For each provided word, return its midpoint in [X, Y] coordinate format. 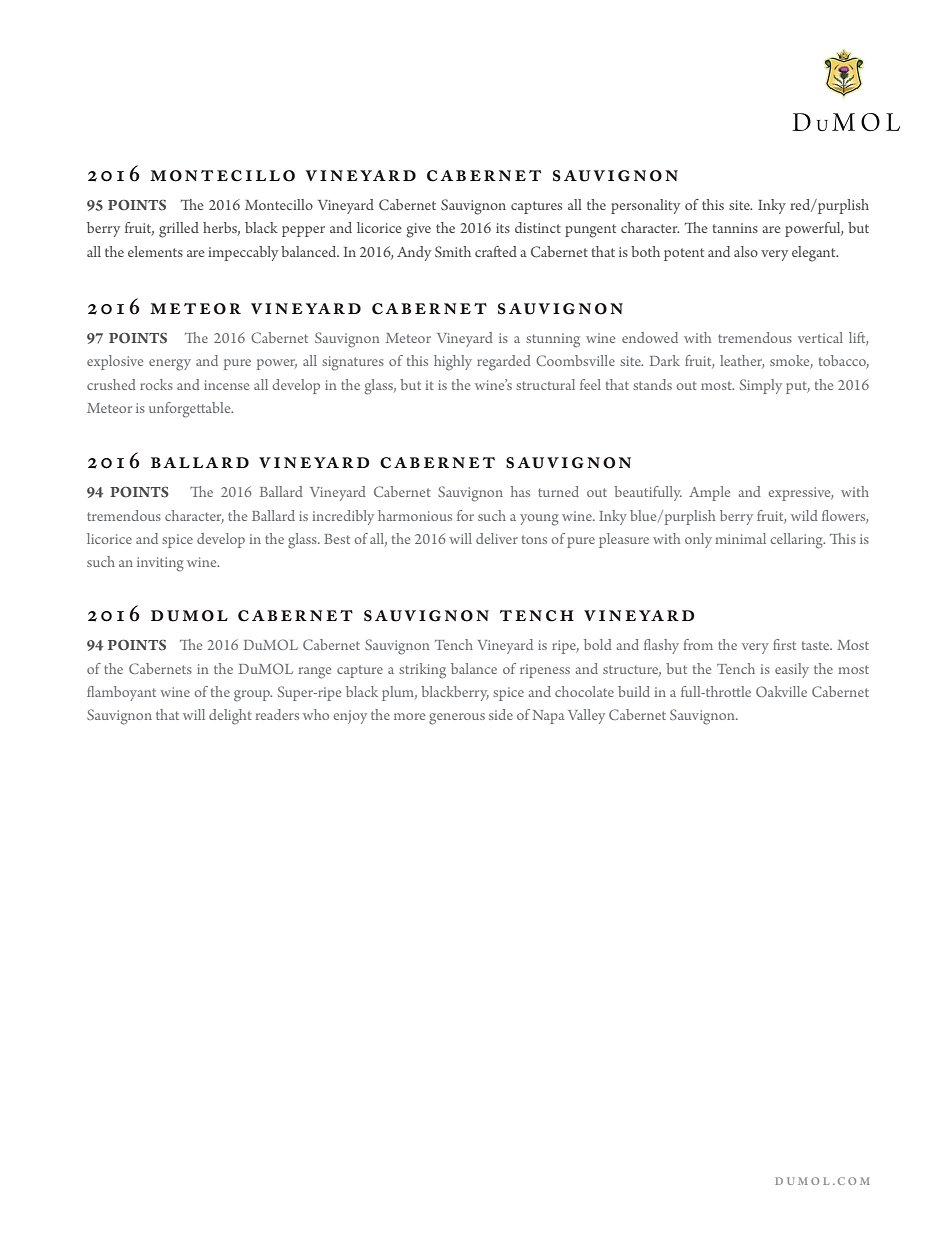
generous [457, 719]
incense [226, 385]
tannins [735, 228]
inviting [160, 564]
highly [453, 363]
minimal [740, 538]
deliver [497, 538]
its [503, 228]
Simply [761, 386]
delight [230, 717]
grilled [179, 230]
